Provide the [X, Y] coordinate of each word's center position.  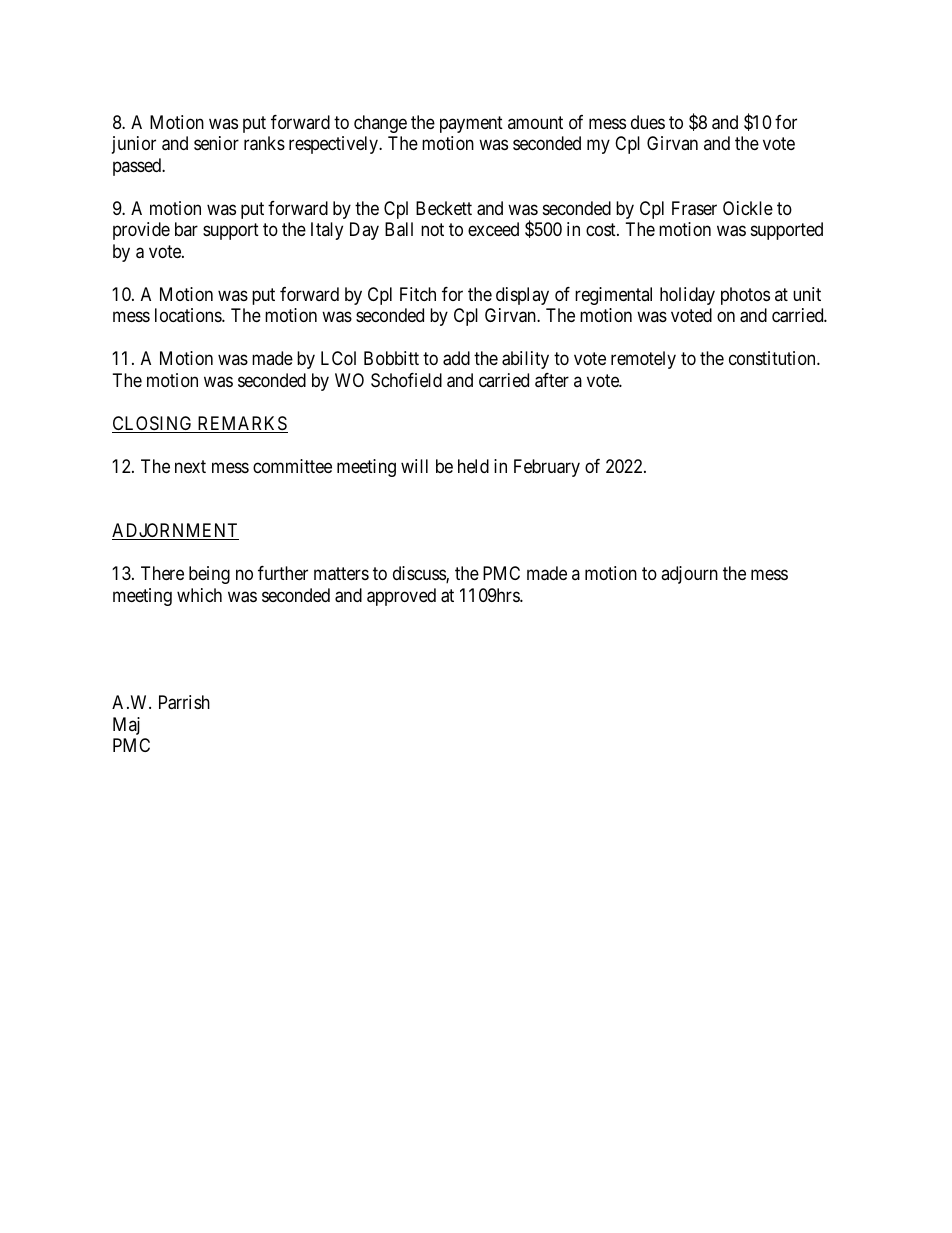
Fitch [418, 294]
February [547, 468]
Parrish [184, 702]
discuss [420, 574]
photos [745, 296]
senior [216, 143]
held [473, 466]
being [209, 575]
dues [648, 122]
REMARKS [241, 424]
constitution [773, 358]
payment [471, 124]
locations [189, 315]
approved [401, 597]
